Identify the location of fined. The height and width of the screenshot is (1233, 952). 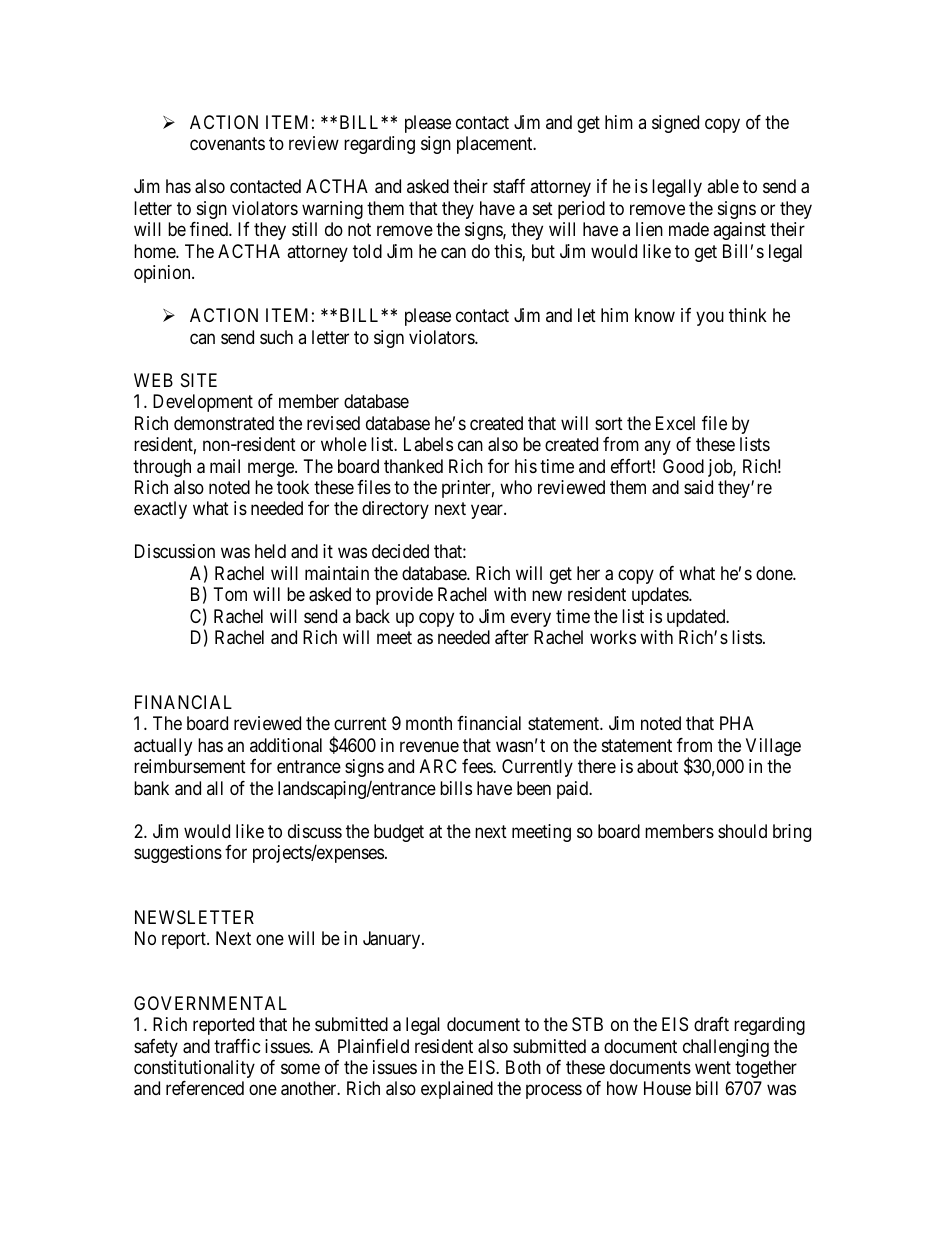
(210, 229).
